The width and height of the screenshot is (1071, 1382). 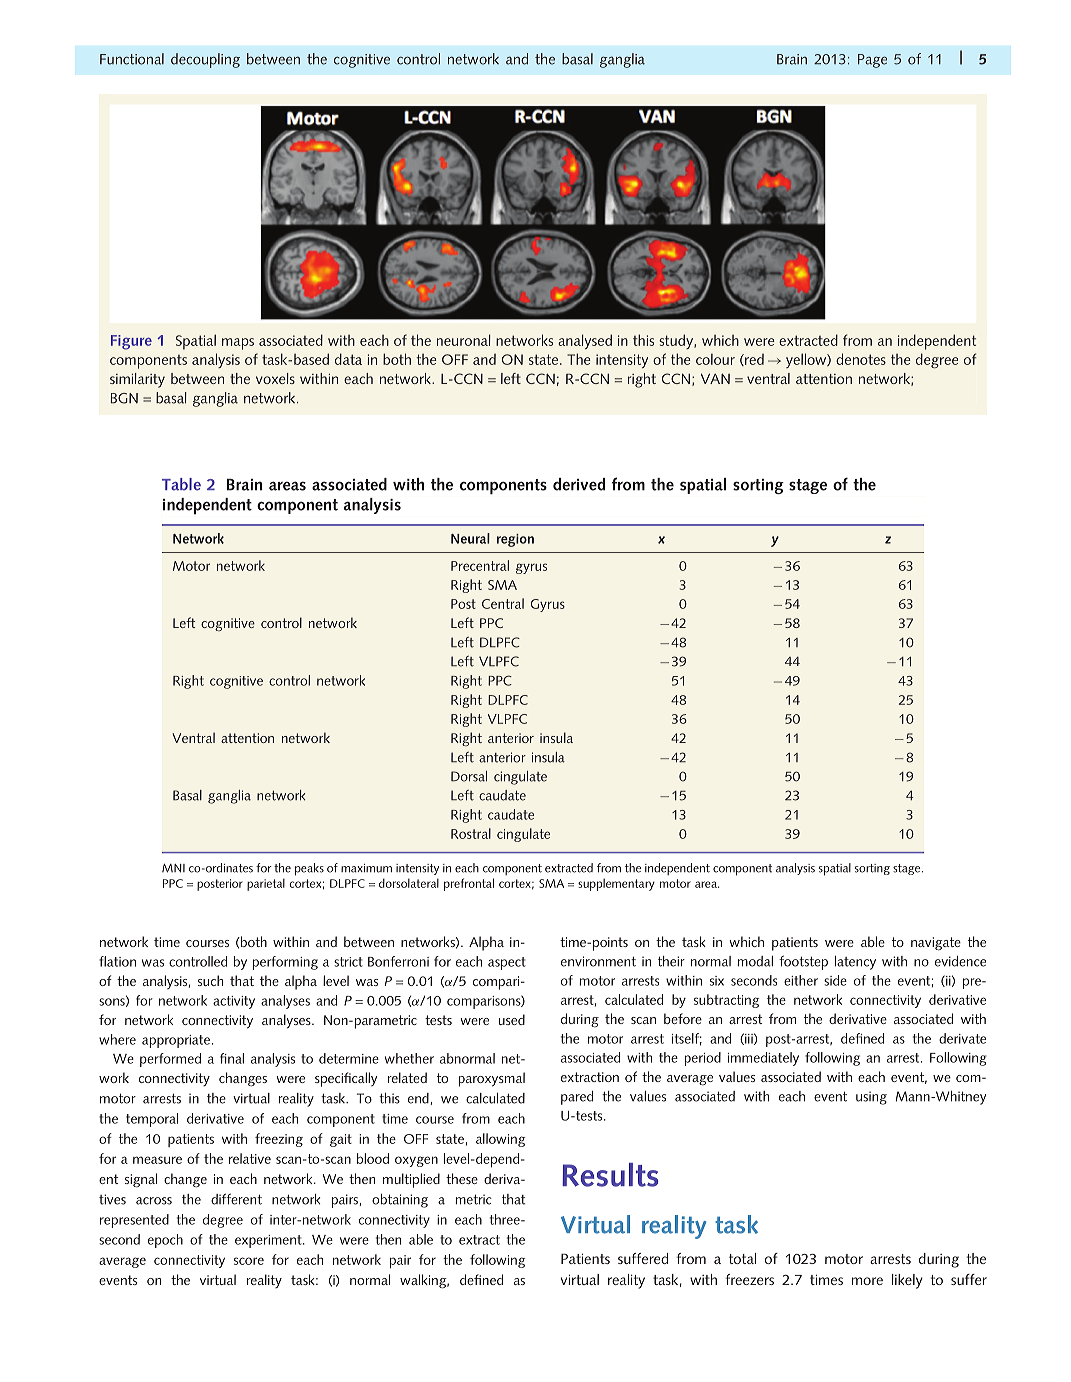 I want to click on maps, so click(x=238, y=344).
